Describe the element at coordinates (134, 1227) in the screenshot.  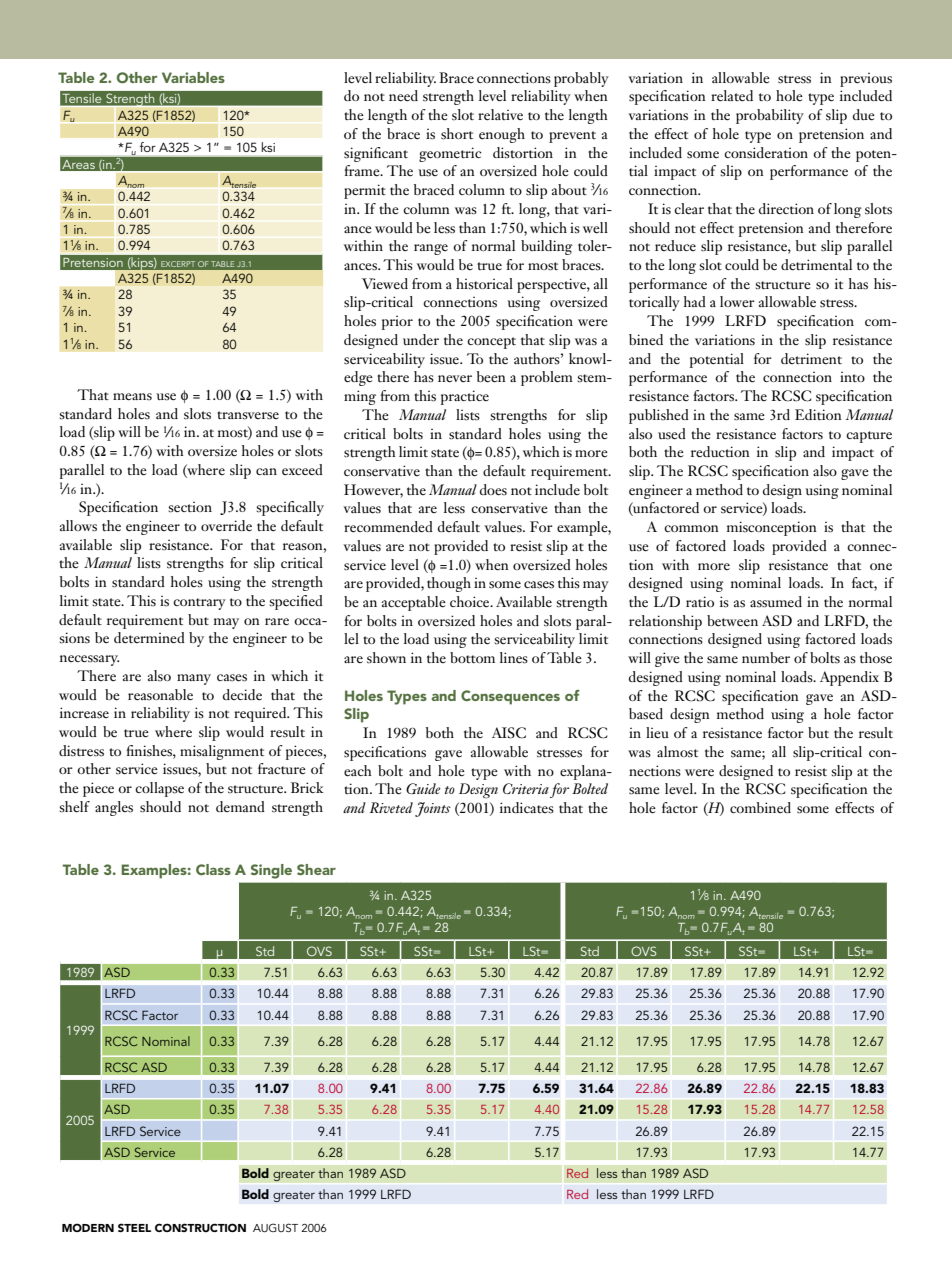
I see `STEEL` at that location.
